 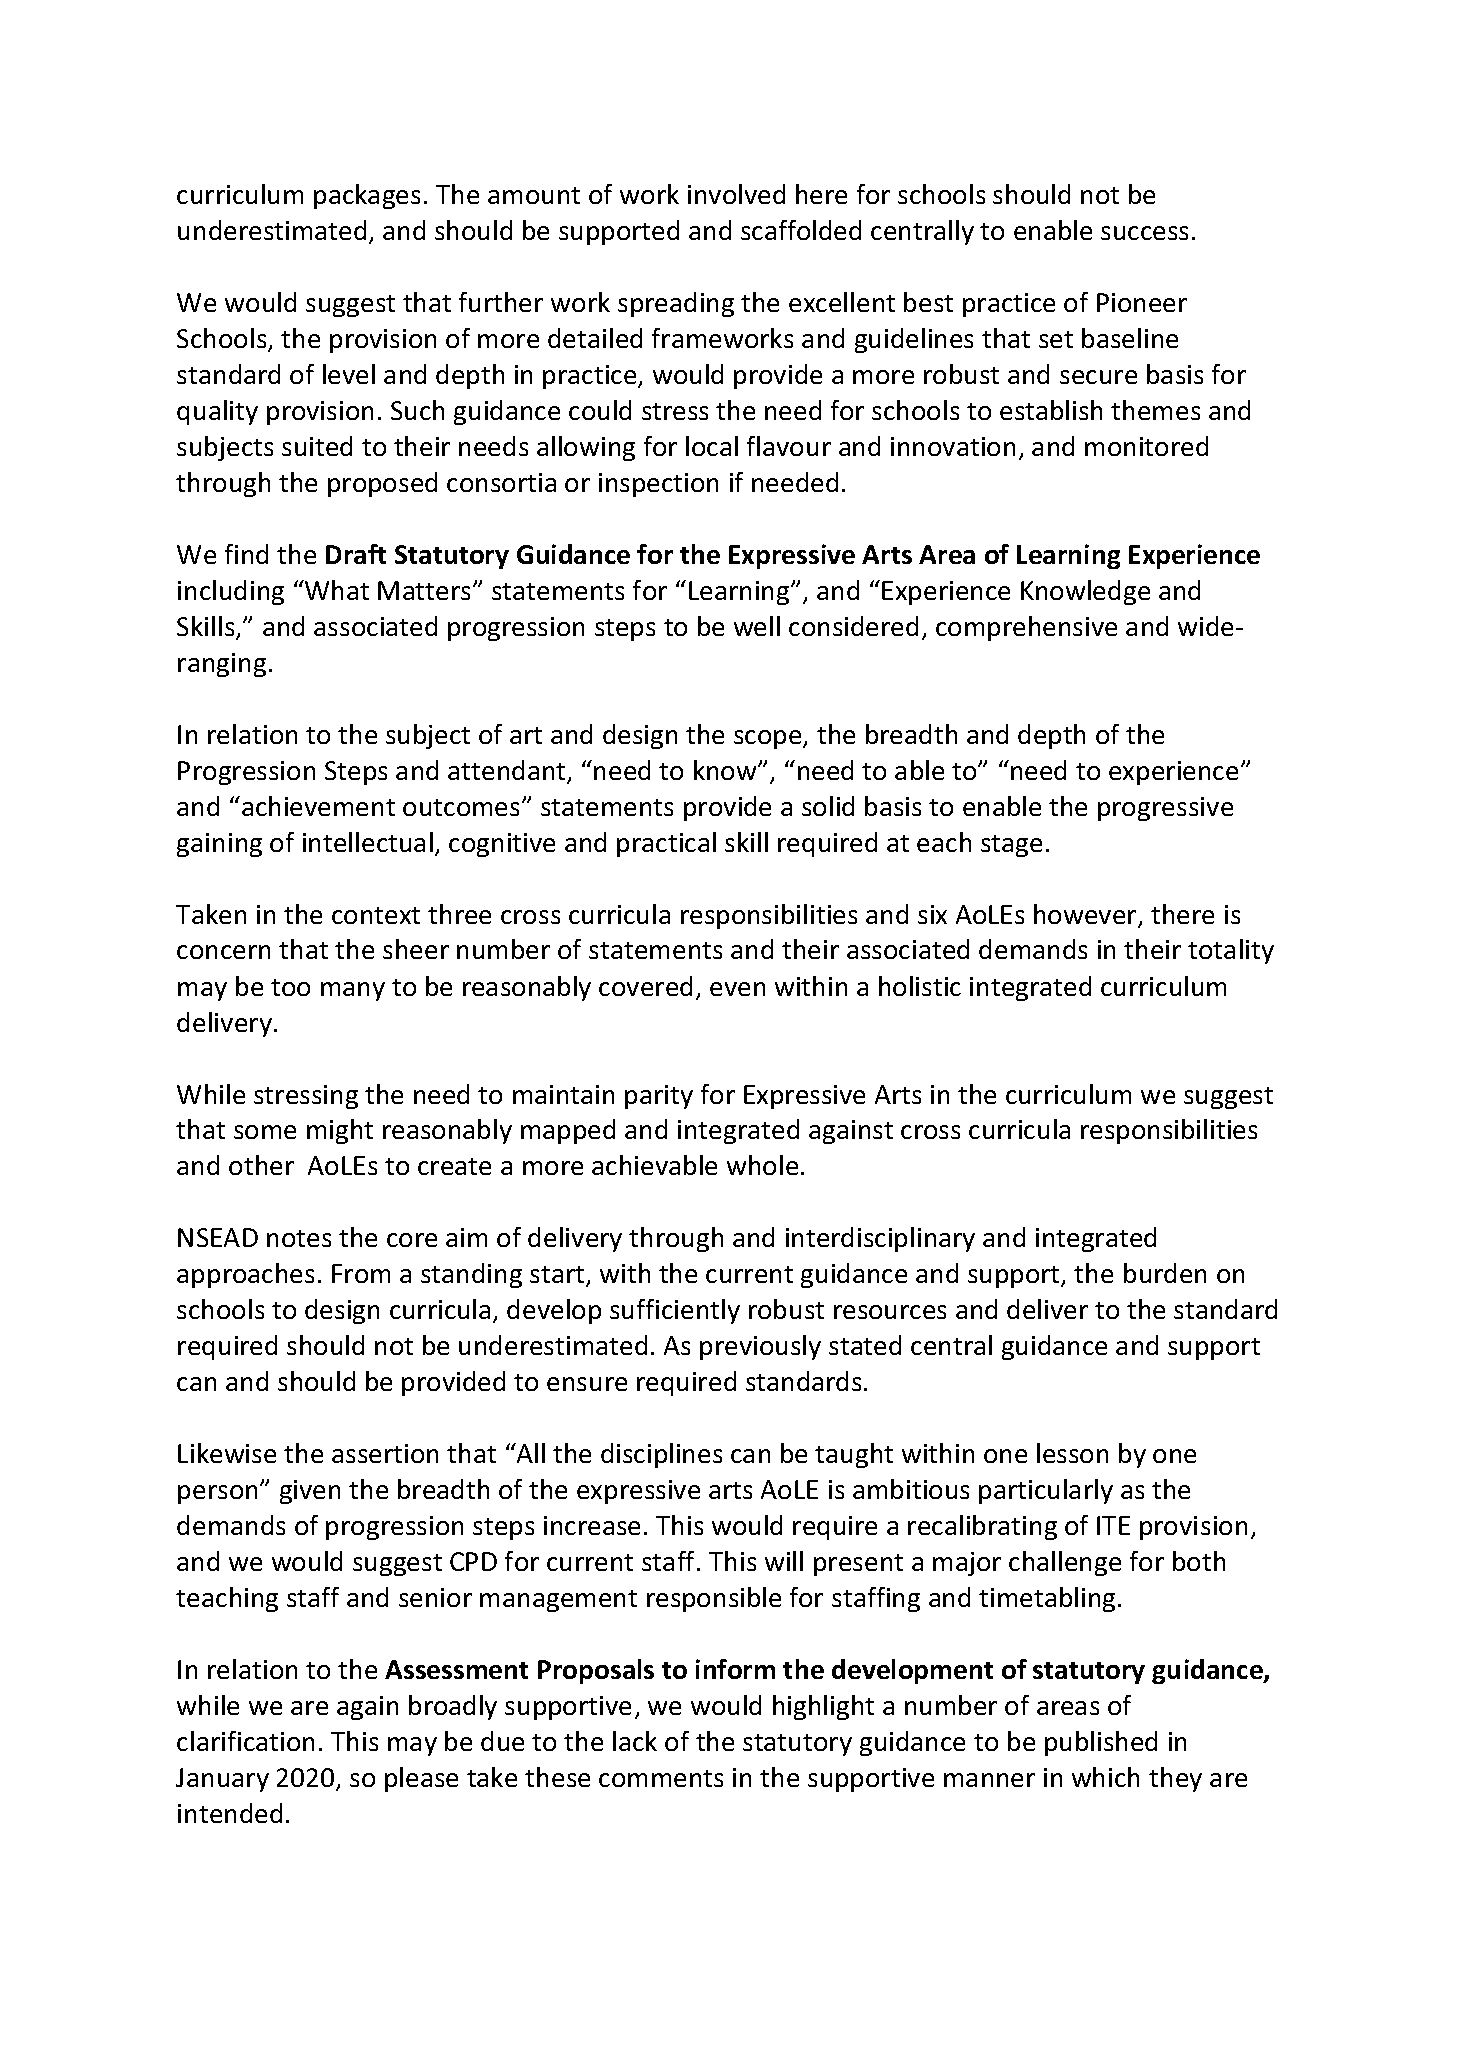 I want to click on many, so click(x=353, y=991).
